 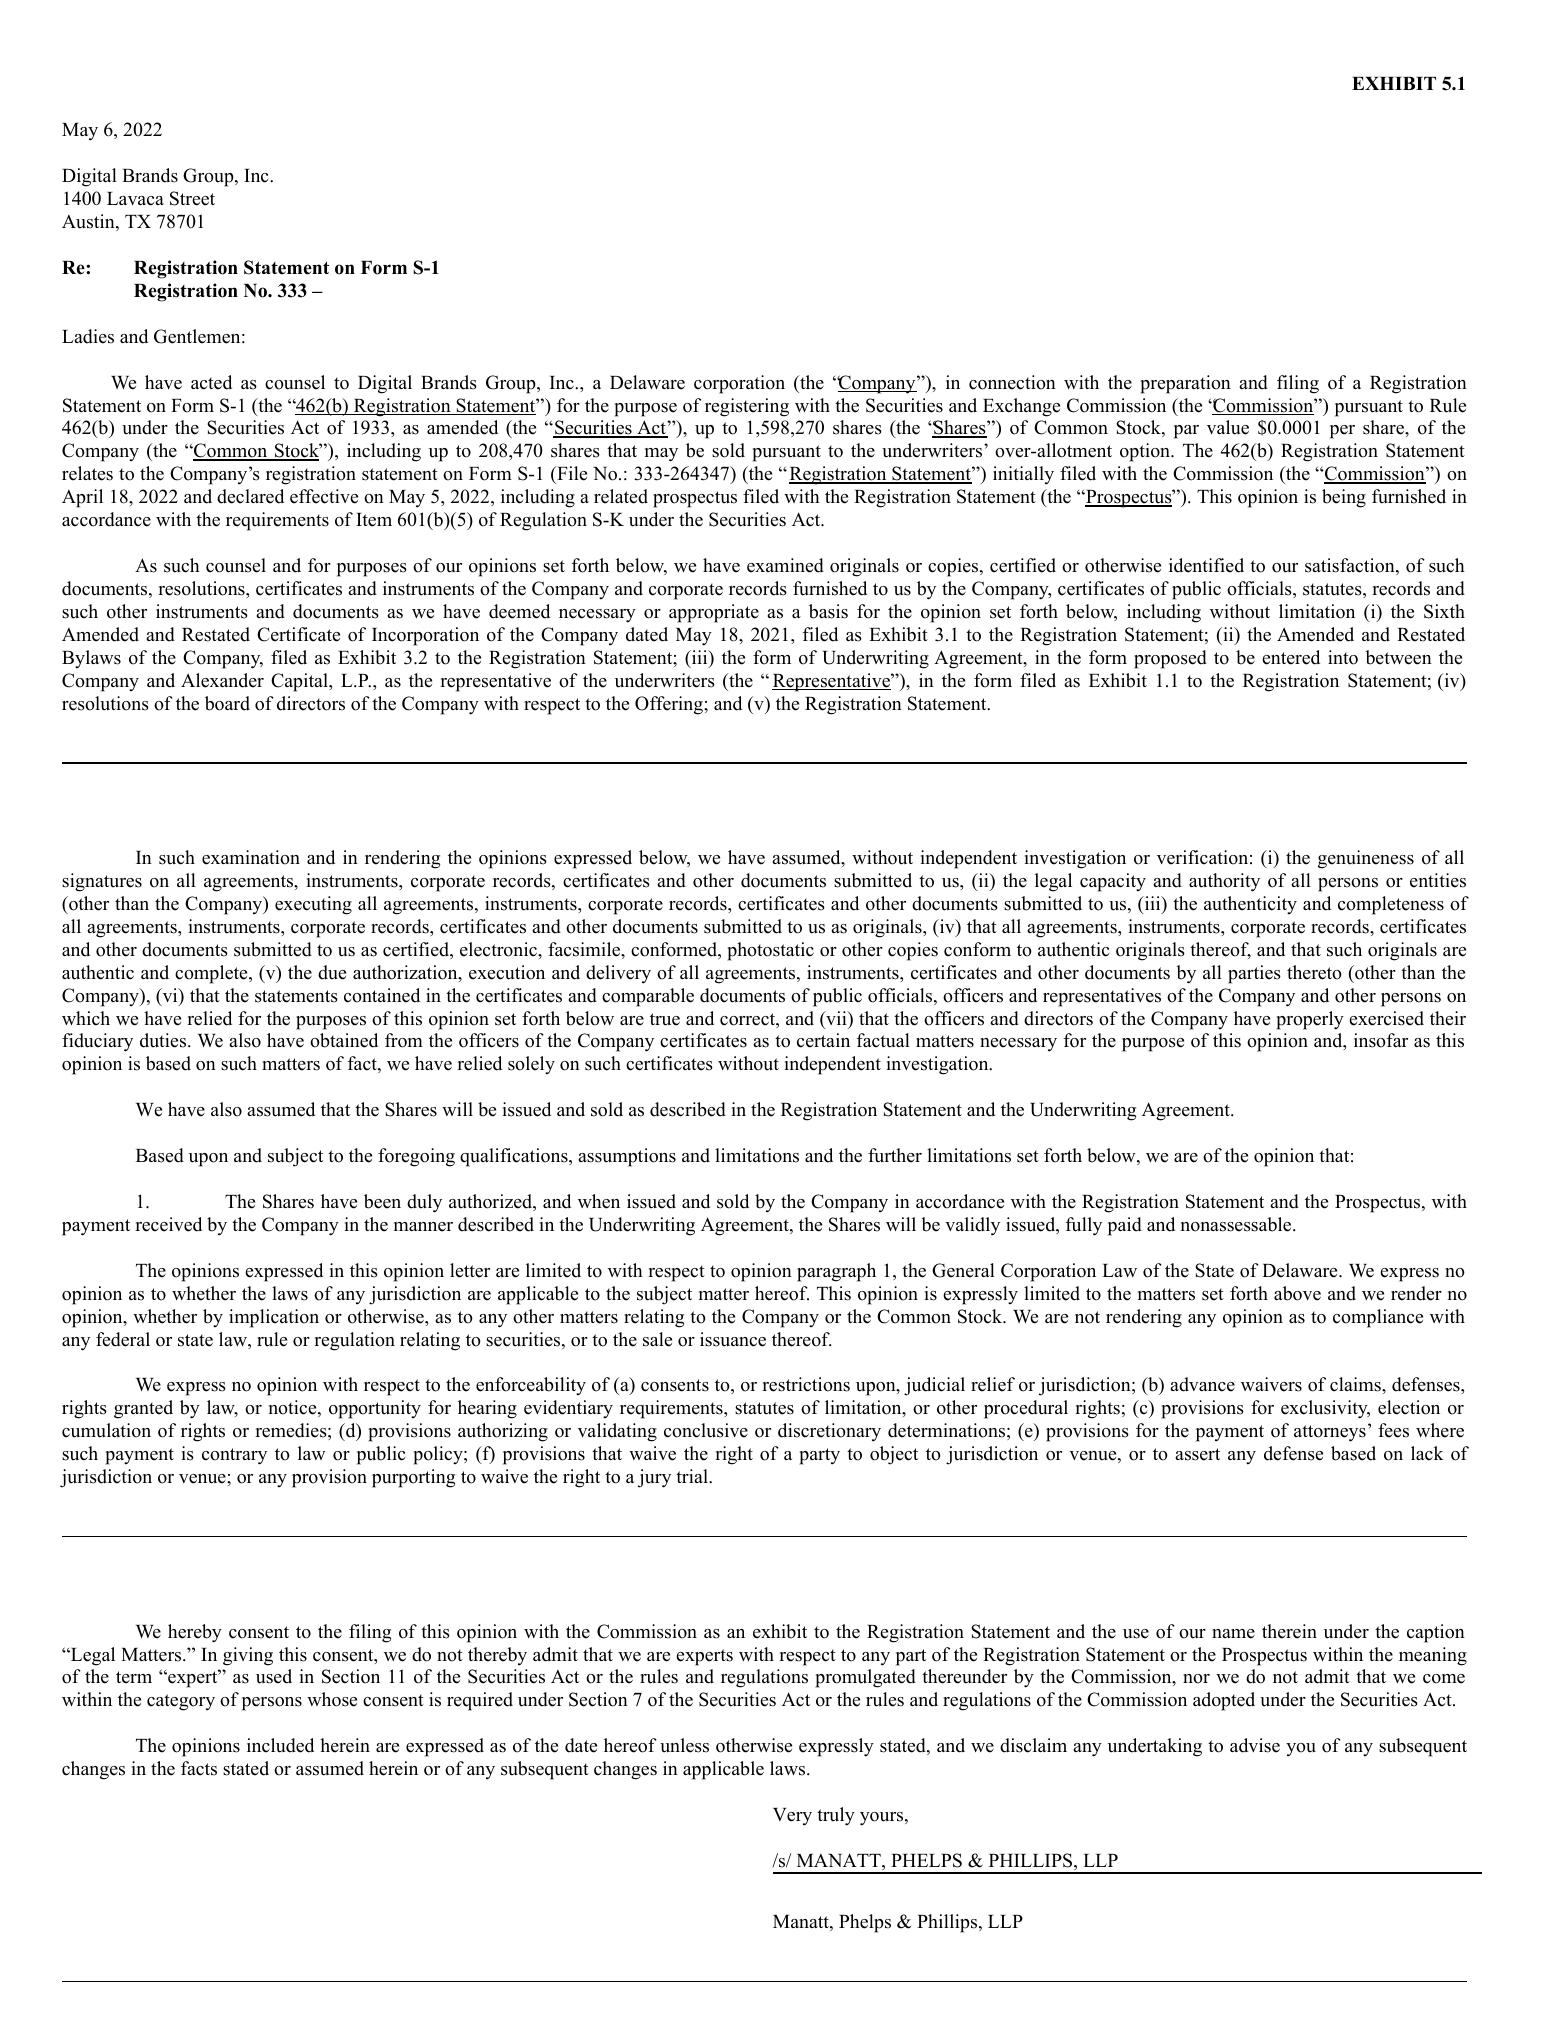 I want to click on unless, so click(x=684, y=1745).
